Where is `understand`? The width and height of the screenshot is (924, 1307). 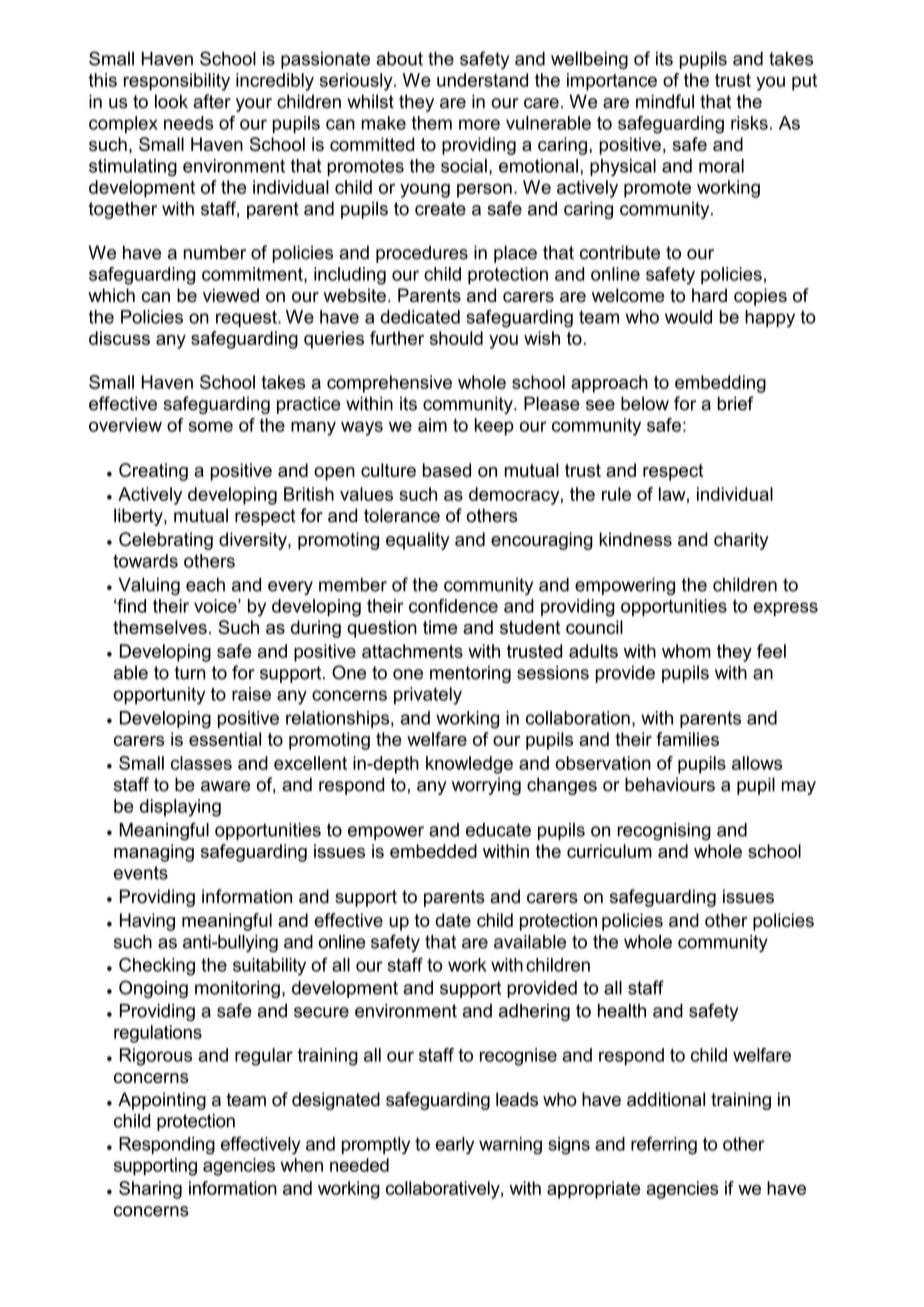
understand is located at coordinates (482, 80).
